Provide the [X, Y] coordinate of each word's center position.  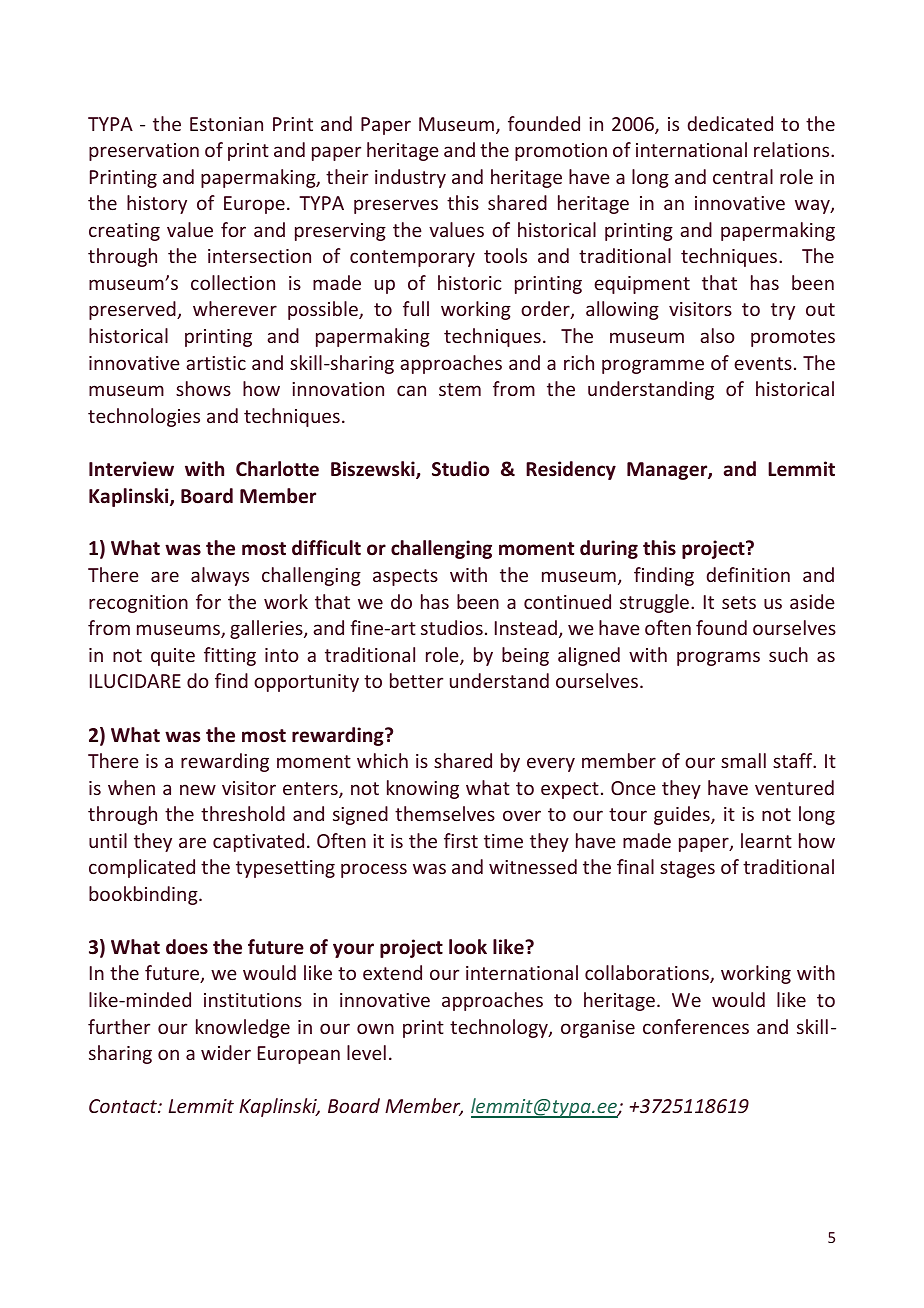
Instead [526, 627]
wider [226, 1052]
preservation [144, 152]
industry [410, 178]
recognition [138, 604]
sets [739, 602]
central [743, 176]
